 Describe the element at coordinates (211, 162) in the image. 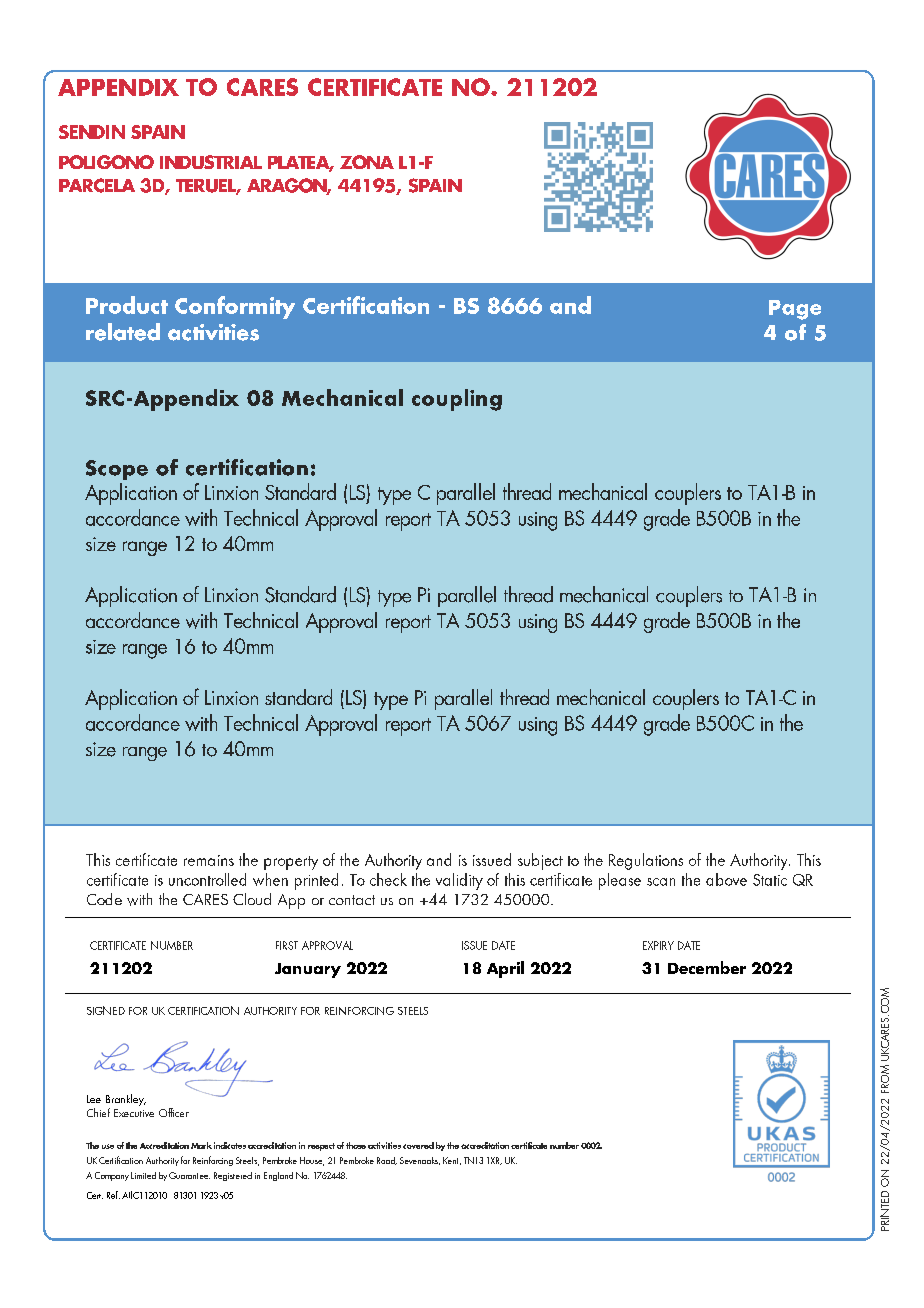

I see `INDUSTRIAL` at that location.
